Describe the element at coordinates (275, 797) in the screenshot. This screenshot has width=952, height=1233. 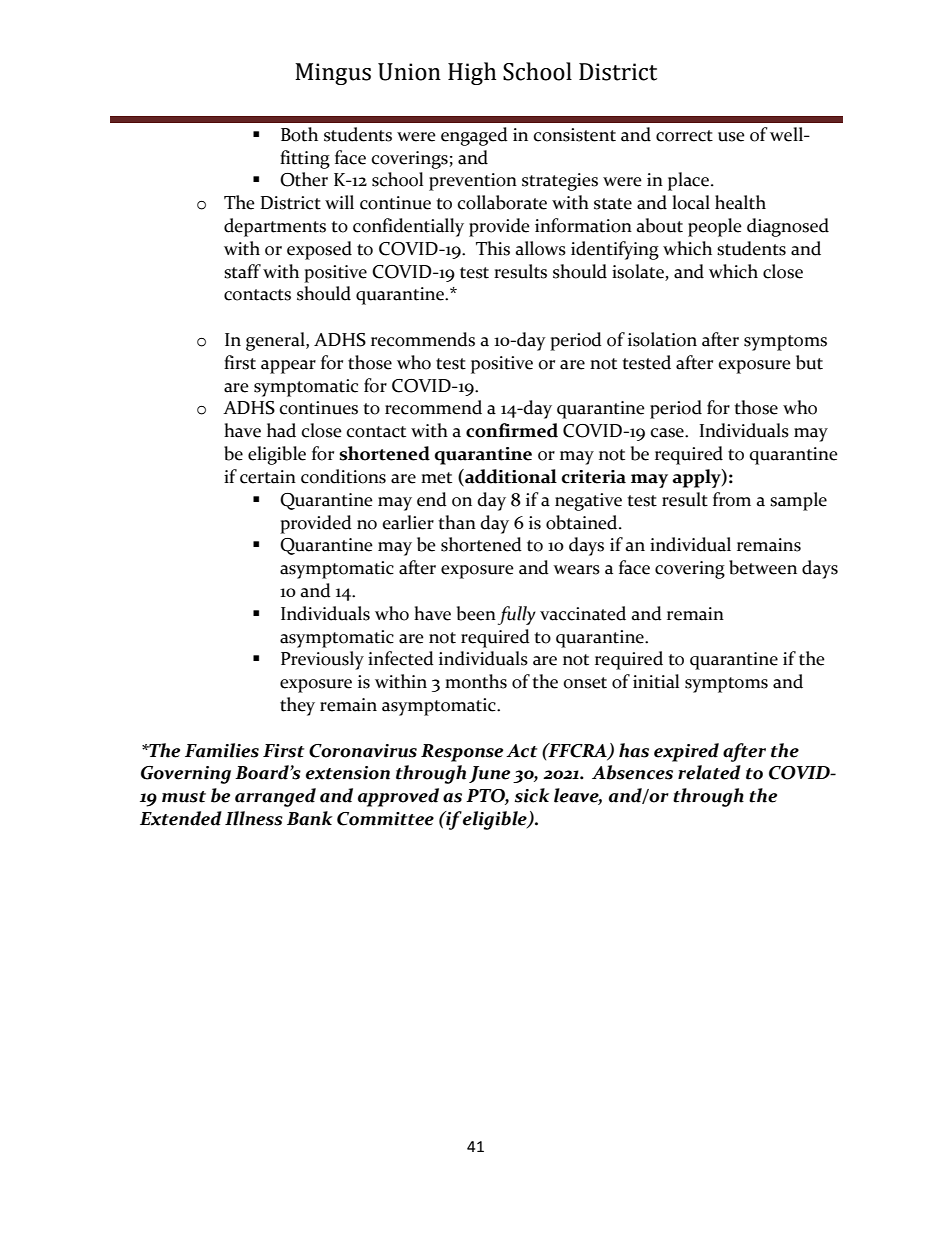
I see `arranged` at that location.
